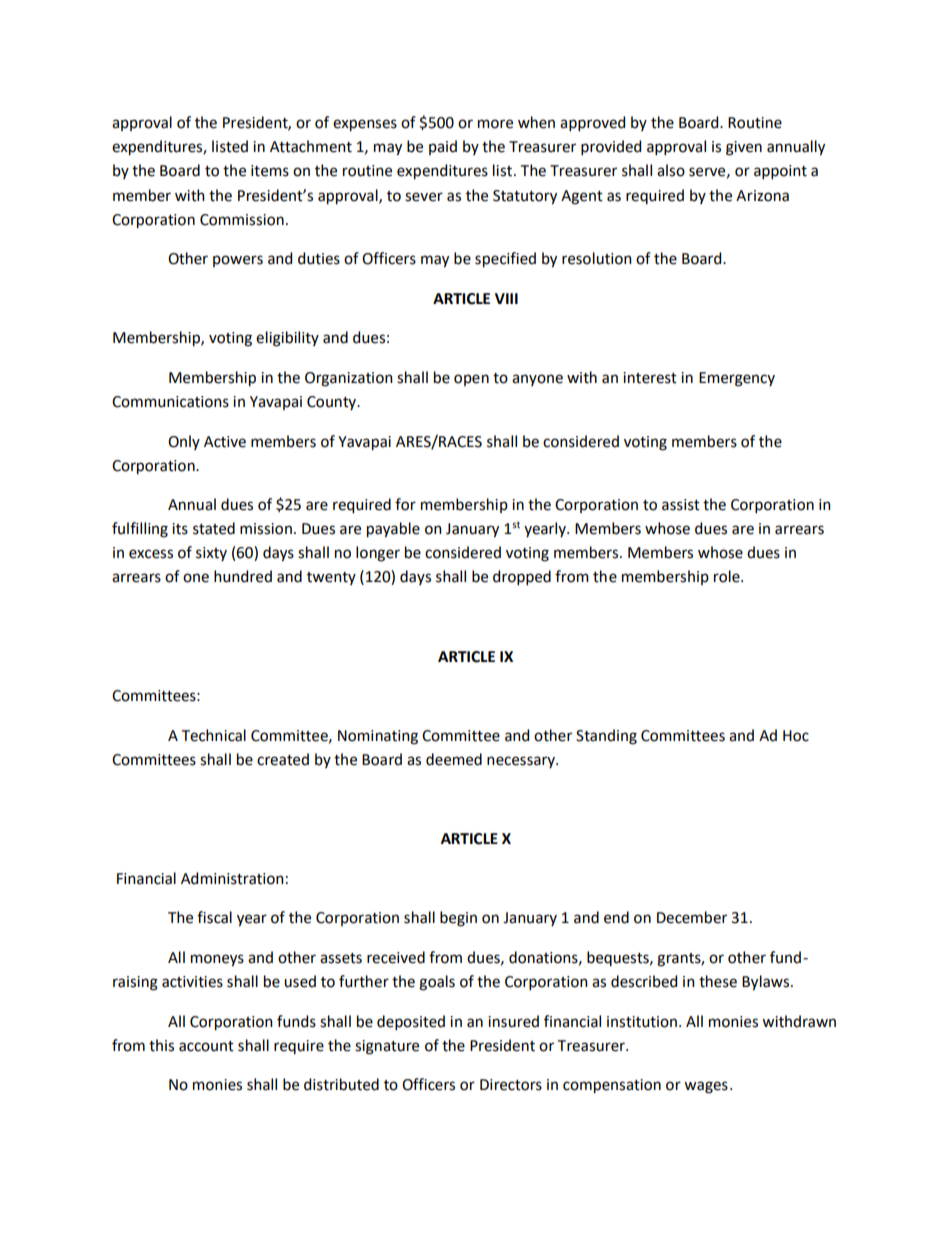 Image resolution: width=952 pixels, height=1233 pixels. Describe the element at coordinates (270, 171) in the screenshot. I see `items` at that location.
